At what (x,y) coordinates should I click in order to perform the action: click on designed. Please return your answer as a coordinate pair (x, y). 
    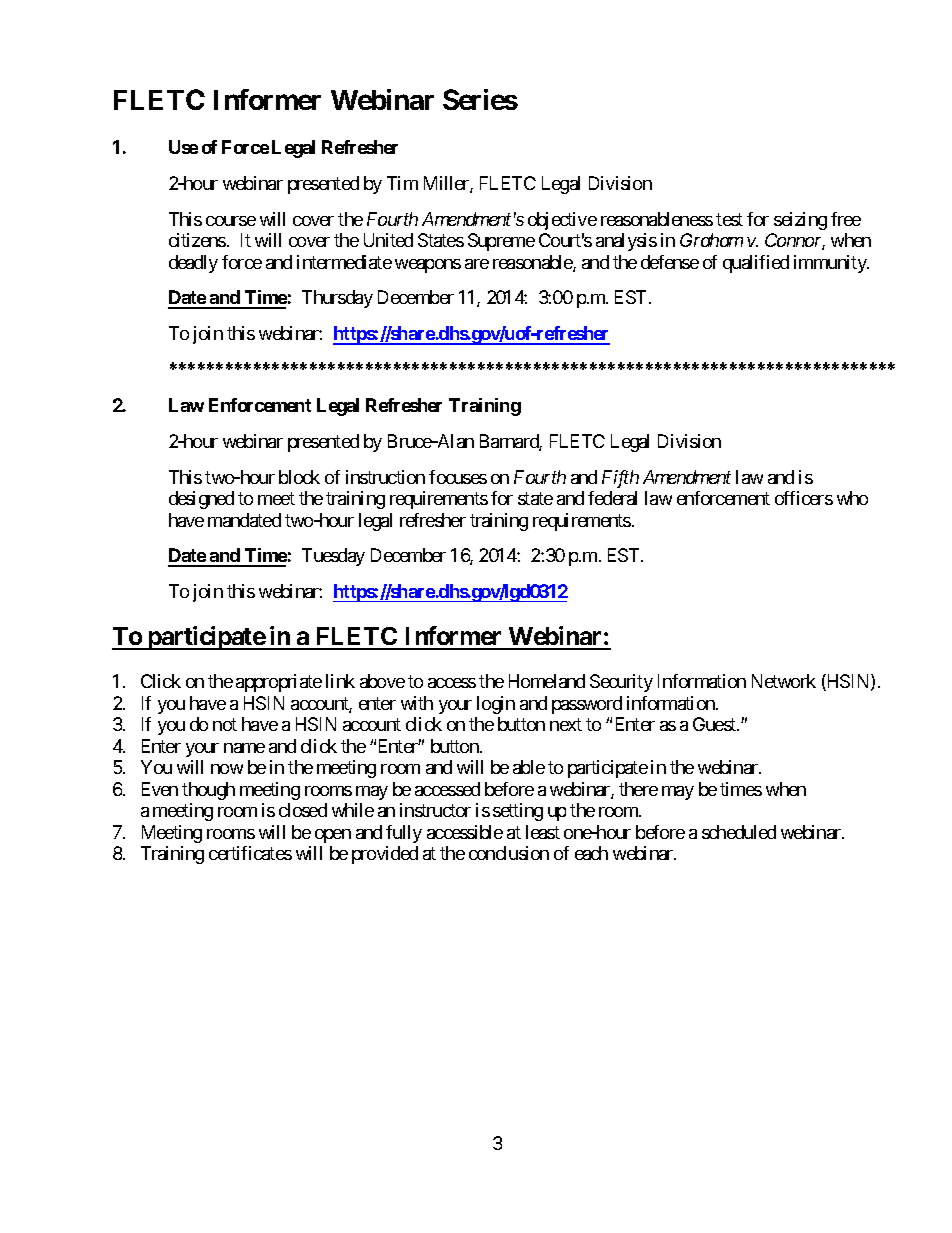
    Looking at the image, I should click on (201, 500).
